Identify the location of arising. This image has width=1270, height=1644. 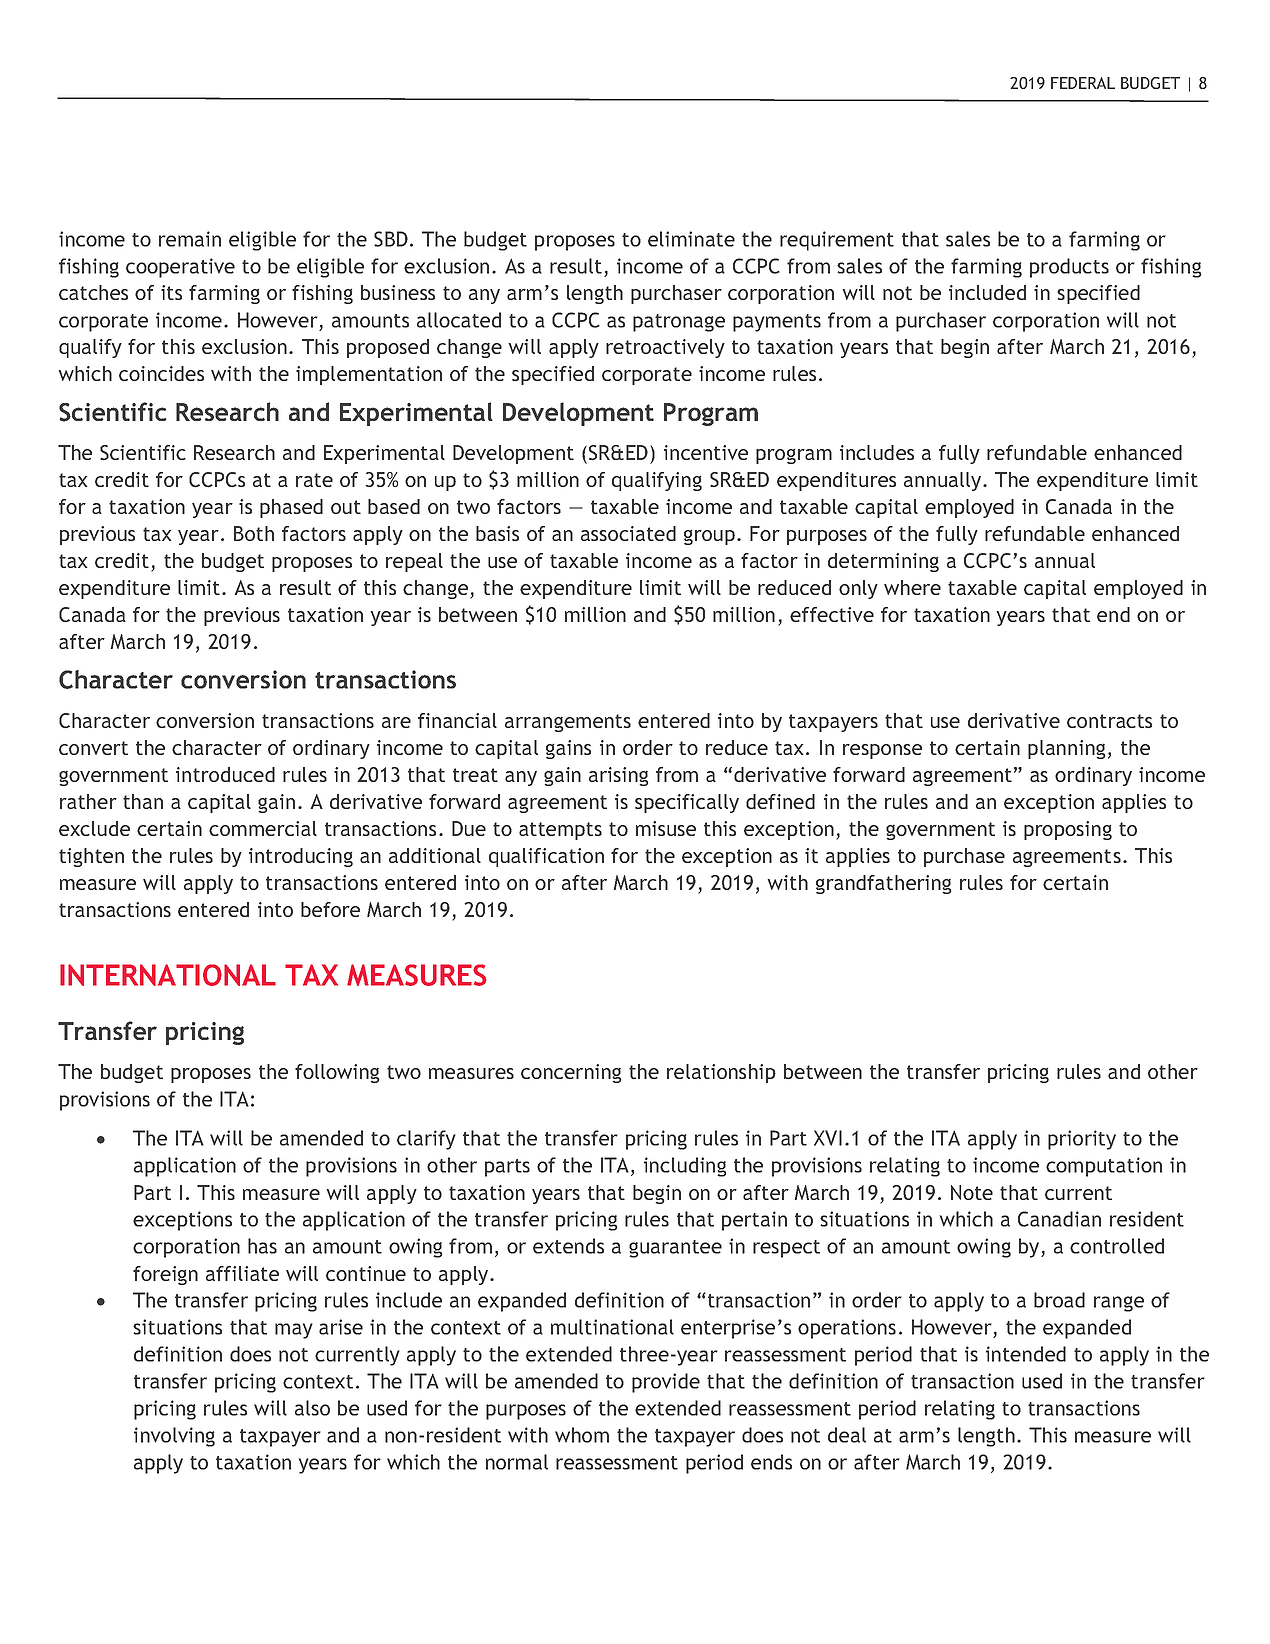
(618, 776).
